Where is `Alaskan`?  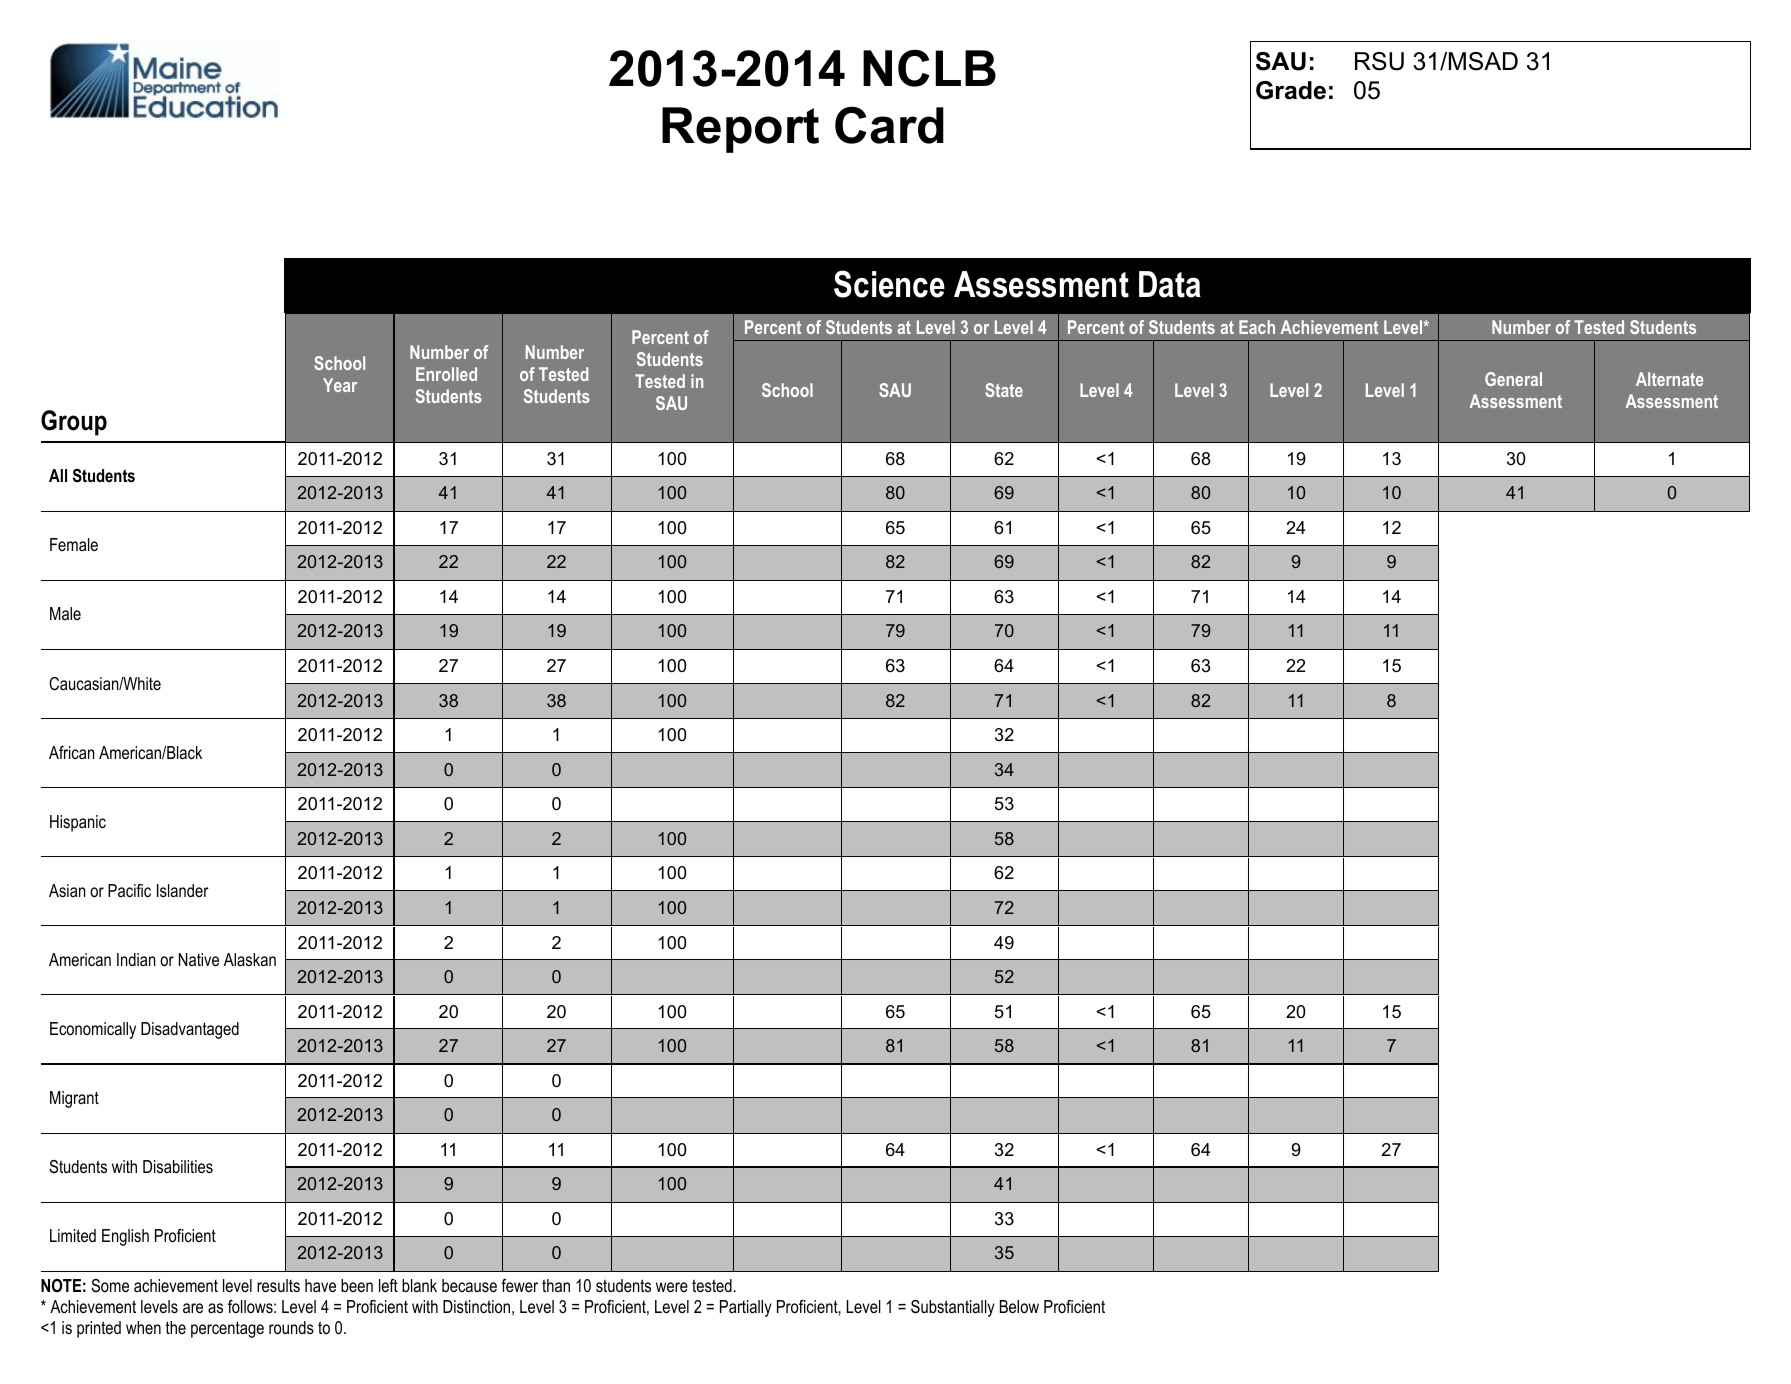 Alaskan is located at coordinates (250, 959).
